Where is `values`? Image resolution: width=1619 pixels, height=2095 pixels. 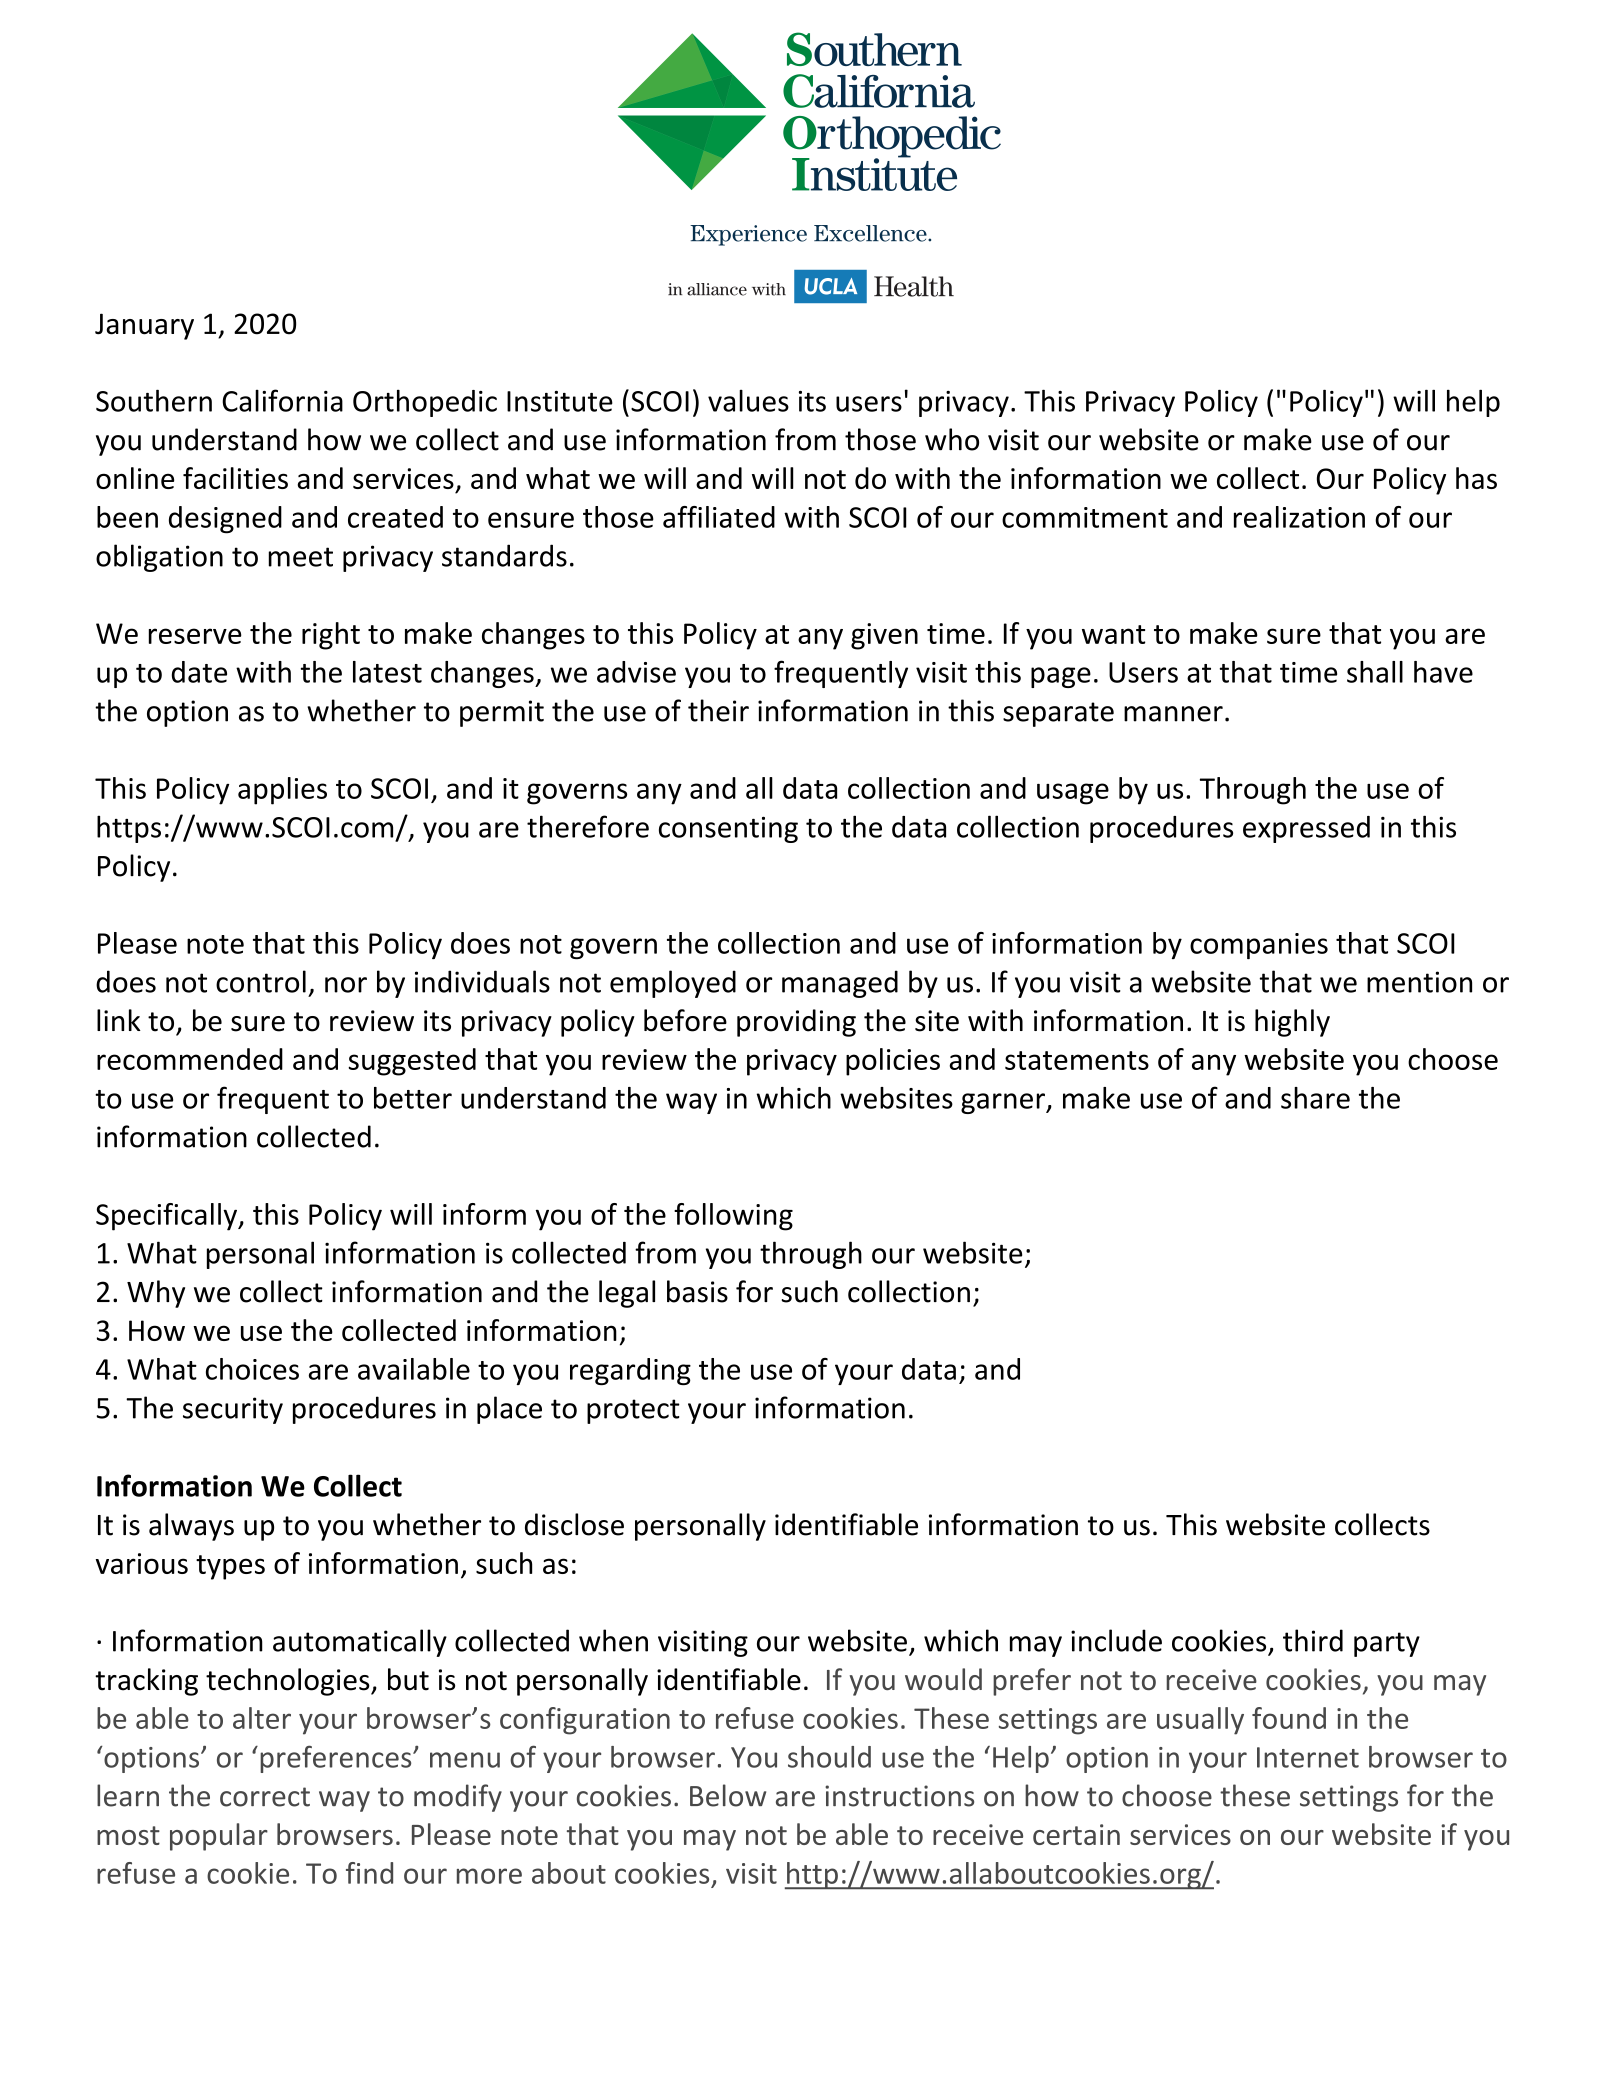 values is located at coordinates (748, 401).
